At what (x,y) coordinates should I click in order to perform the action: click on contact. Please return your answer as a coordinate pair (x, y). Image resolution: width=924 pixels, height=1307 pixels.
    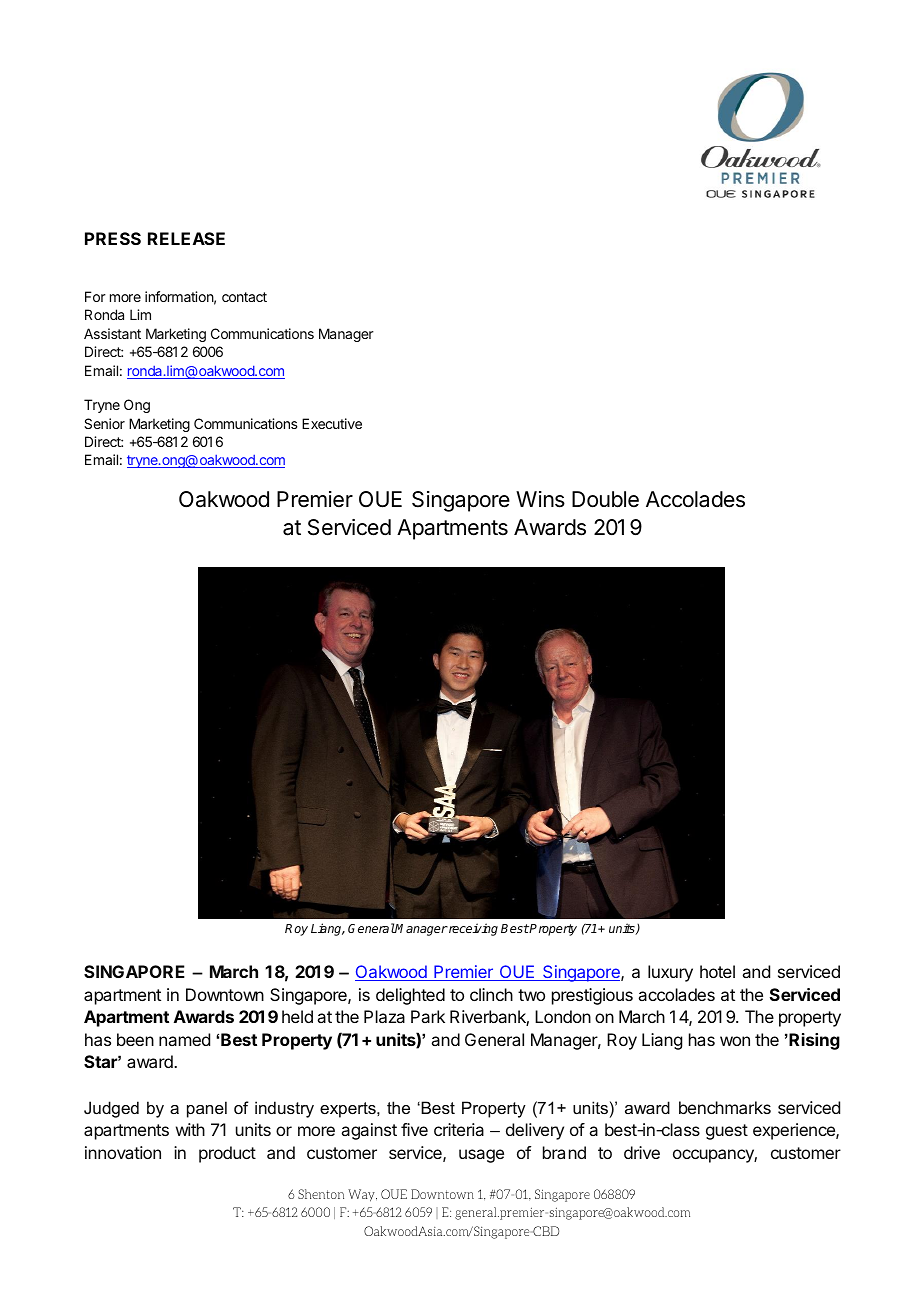
    Looking at the image, I should click on (244, 297).
